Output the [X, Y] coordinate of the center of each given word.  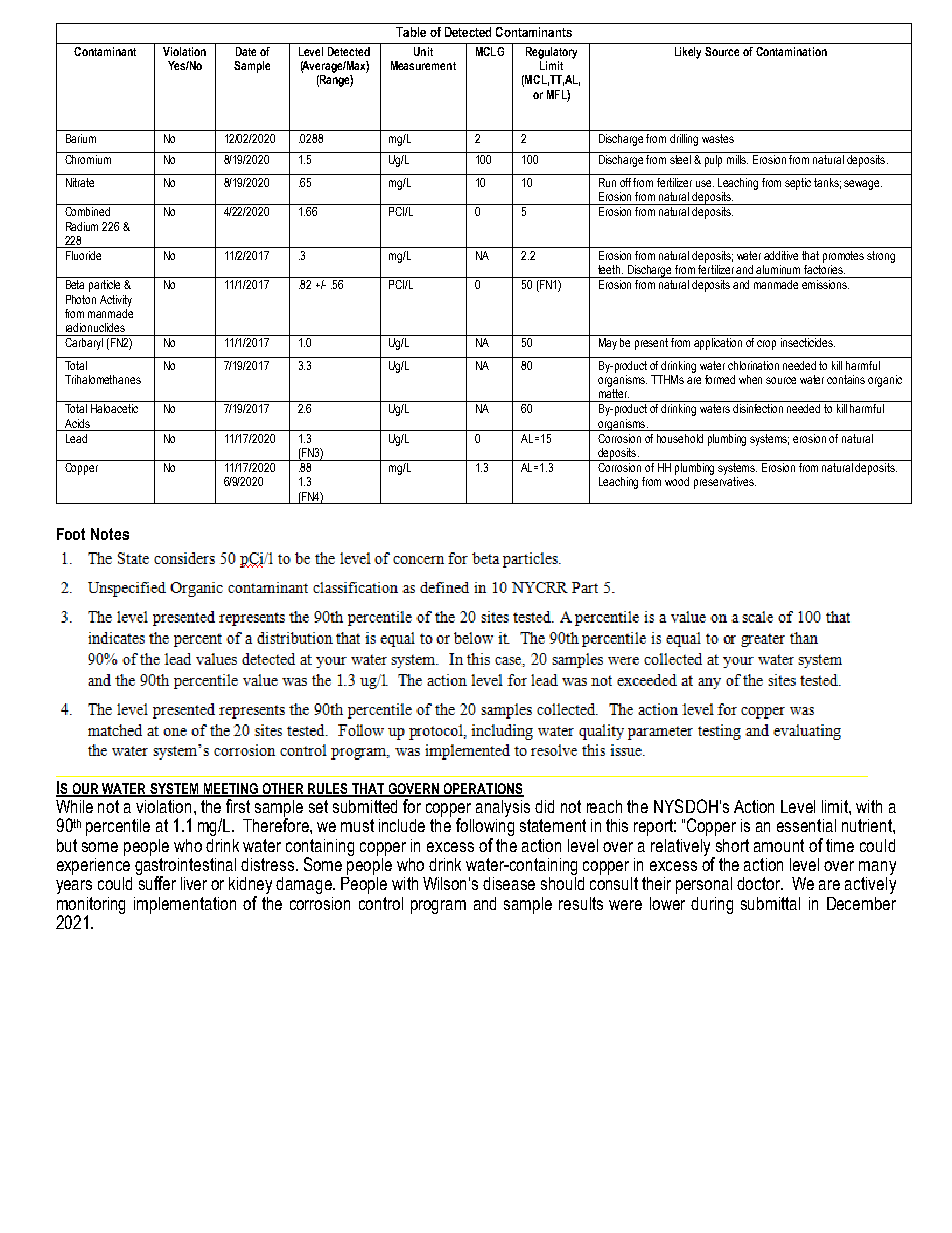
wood [677, 481]
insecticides [808, 342]
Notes [110, 534]
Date [246, 51]
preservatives [725, 483]
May [608, 344]
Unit [423, 51]
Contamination [791, 51]
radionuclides [95, 327]
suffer [156, 882]
